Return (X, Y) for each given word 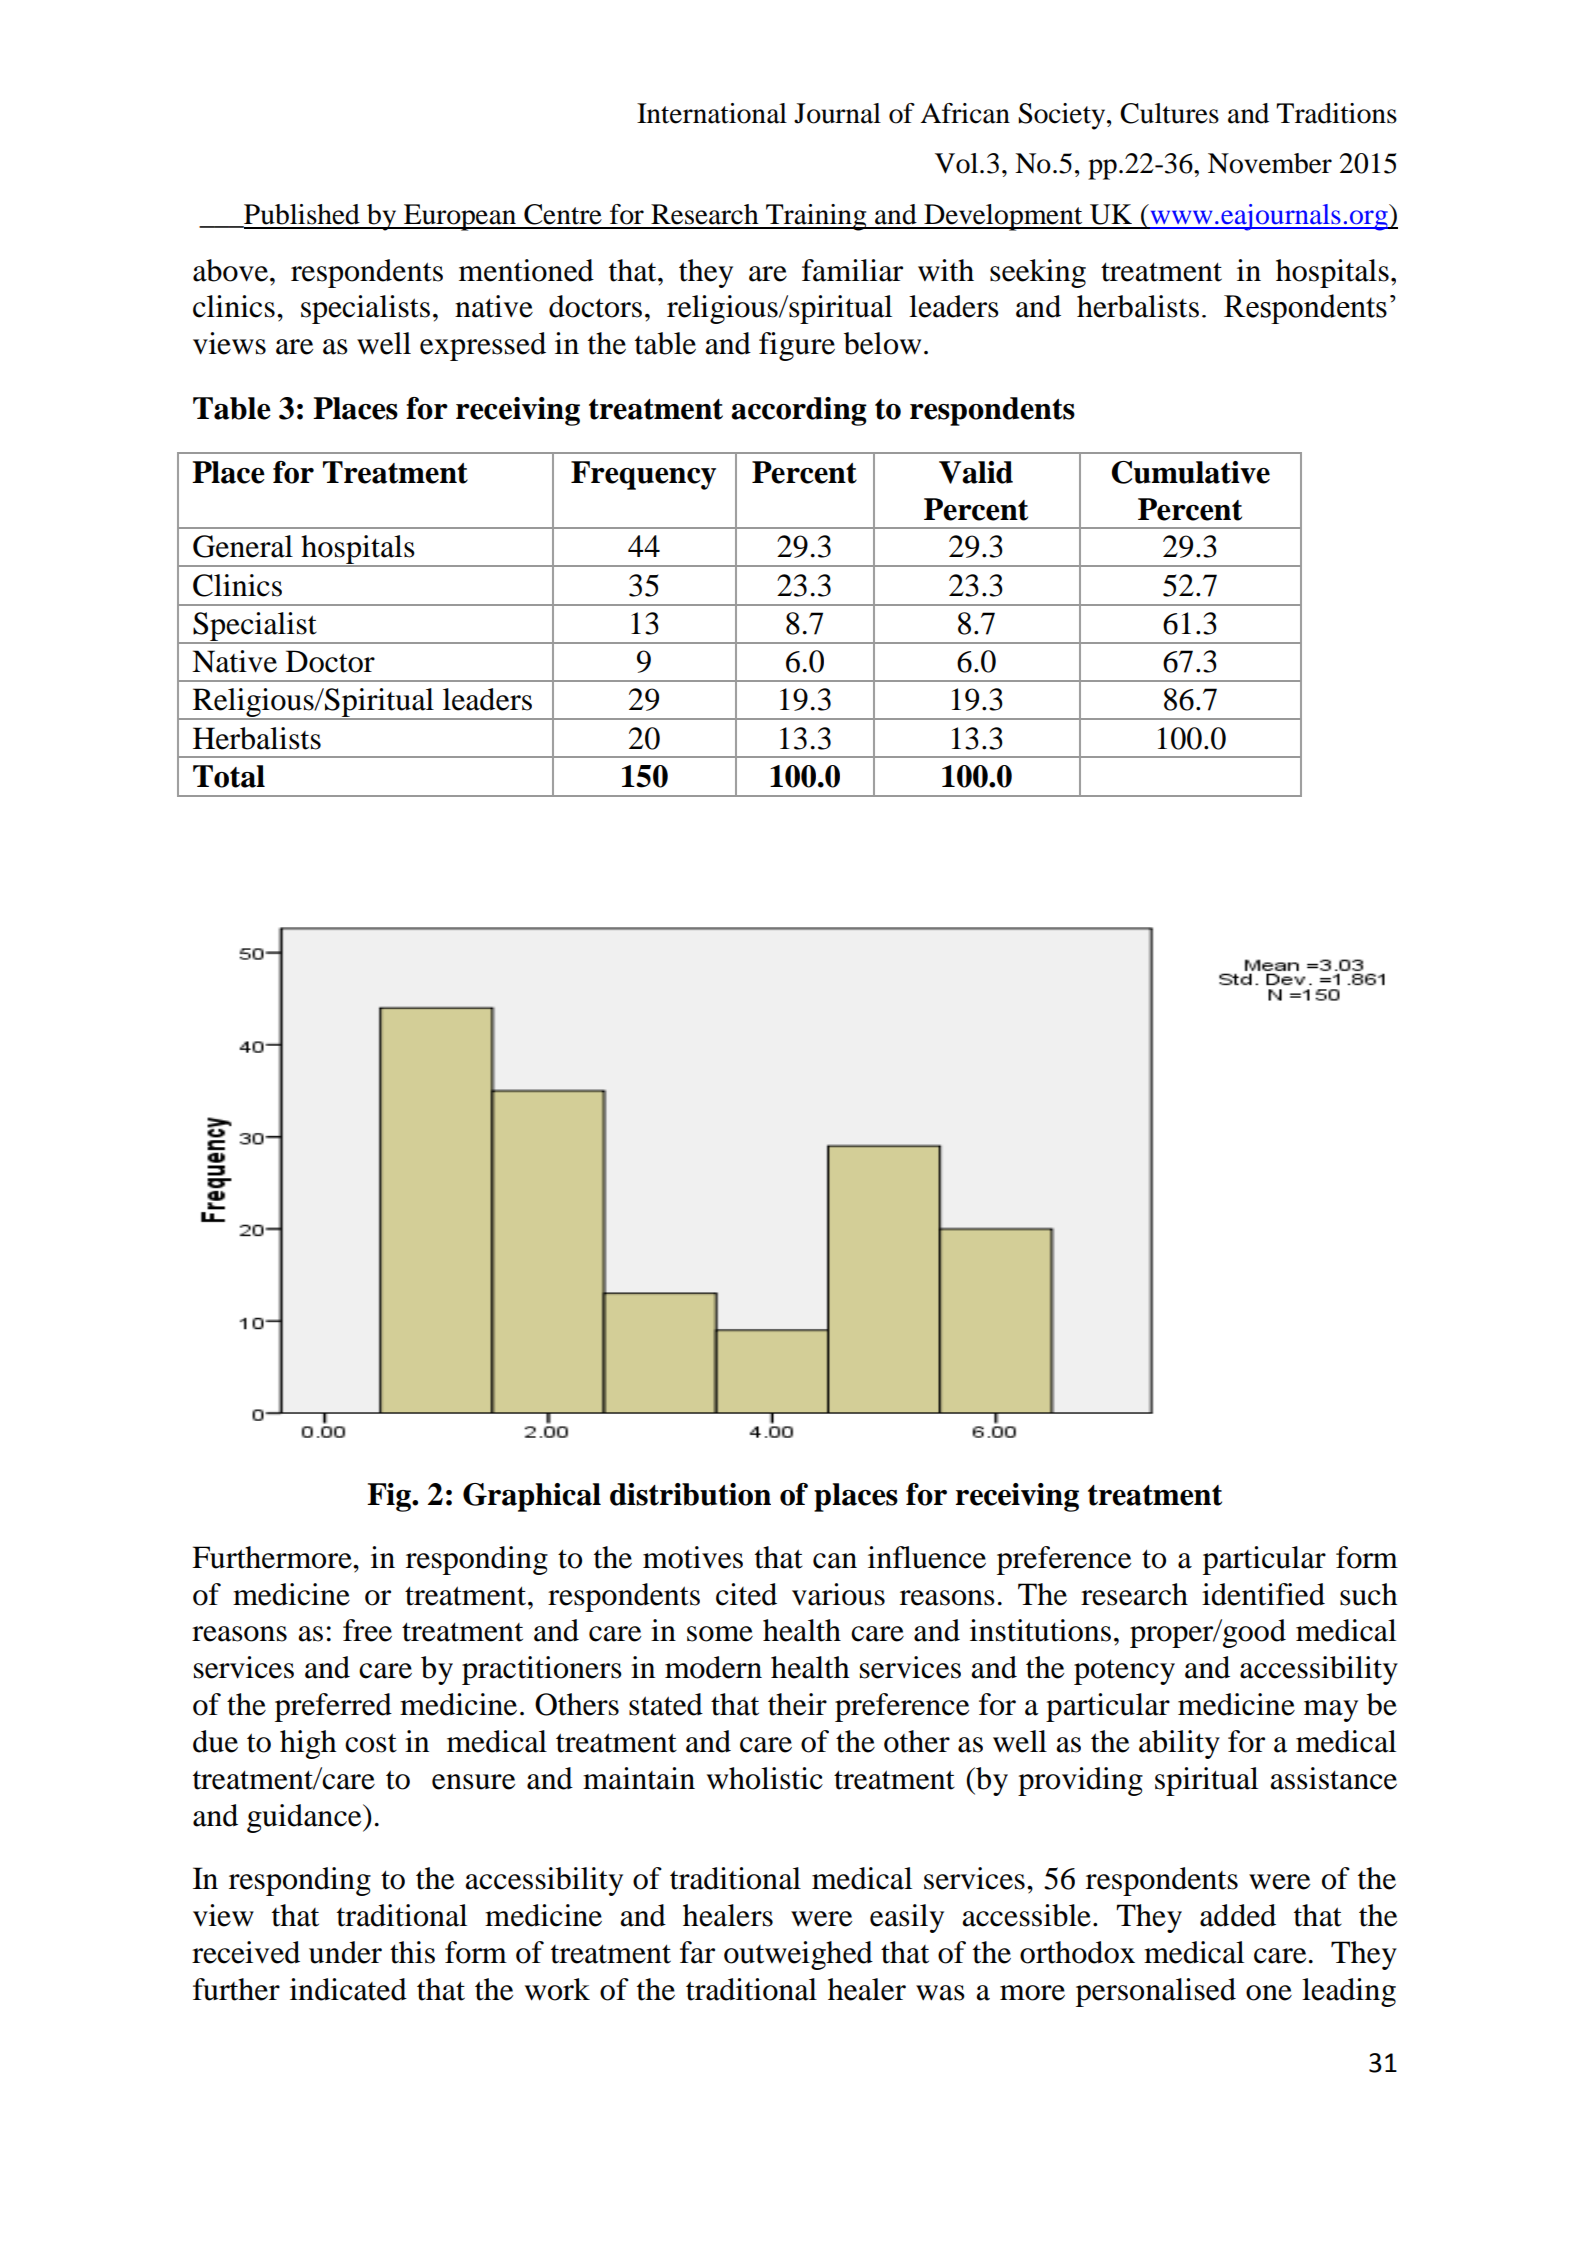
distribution (690, 1494)
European (460, 217)
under (345, 1952)
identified (1263, 1594)
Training (816, 217)
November (1270, 163)
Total (229, 776)
